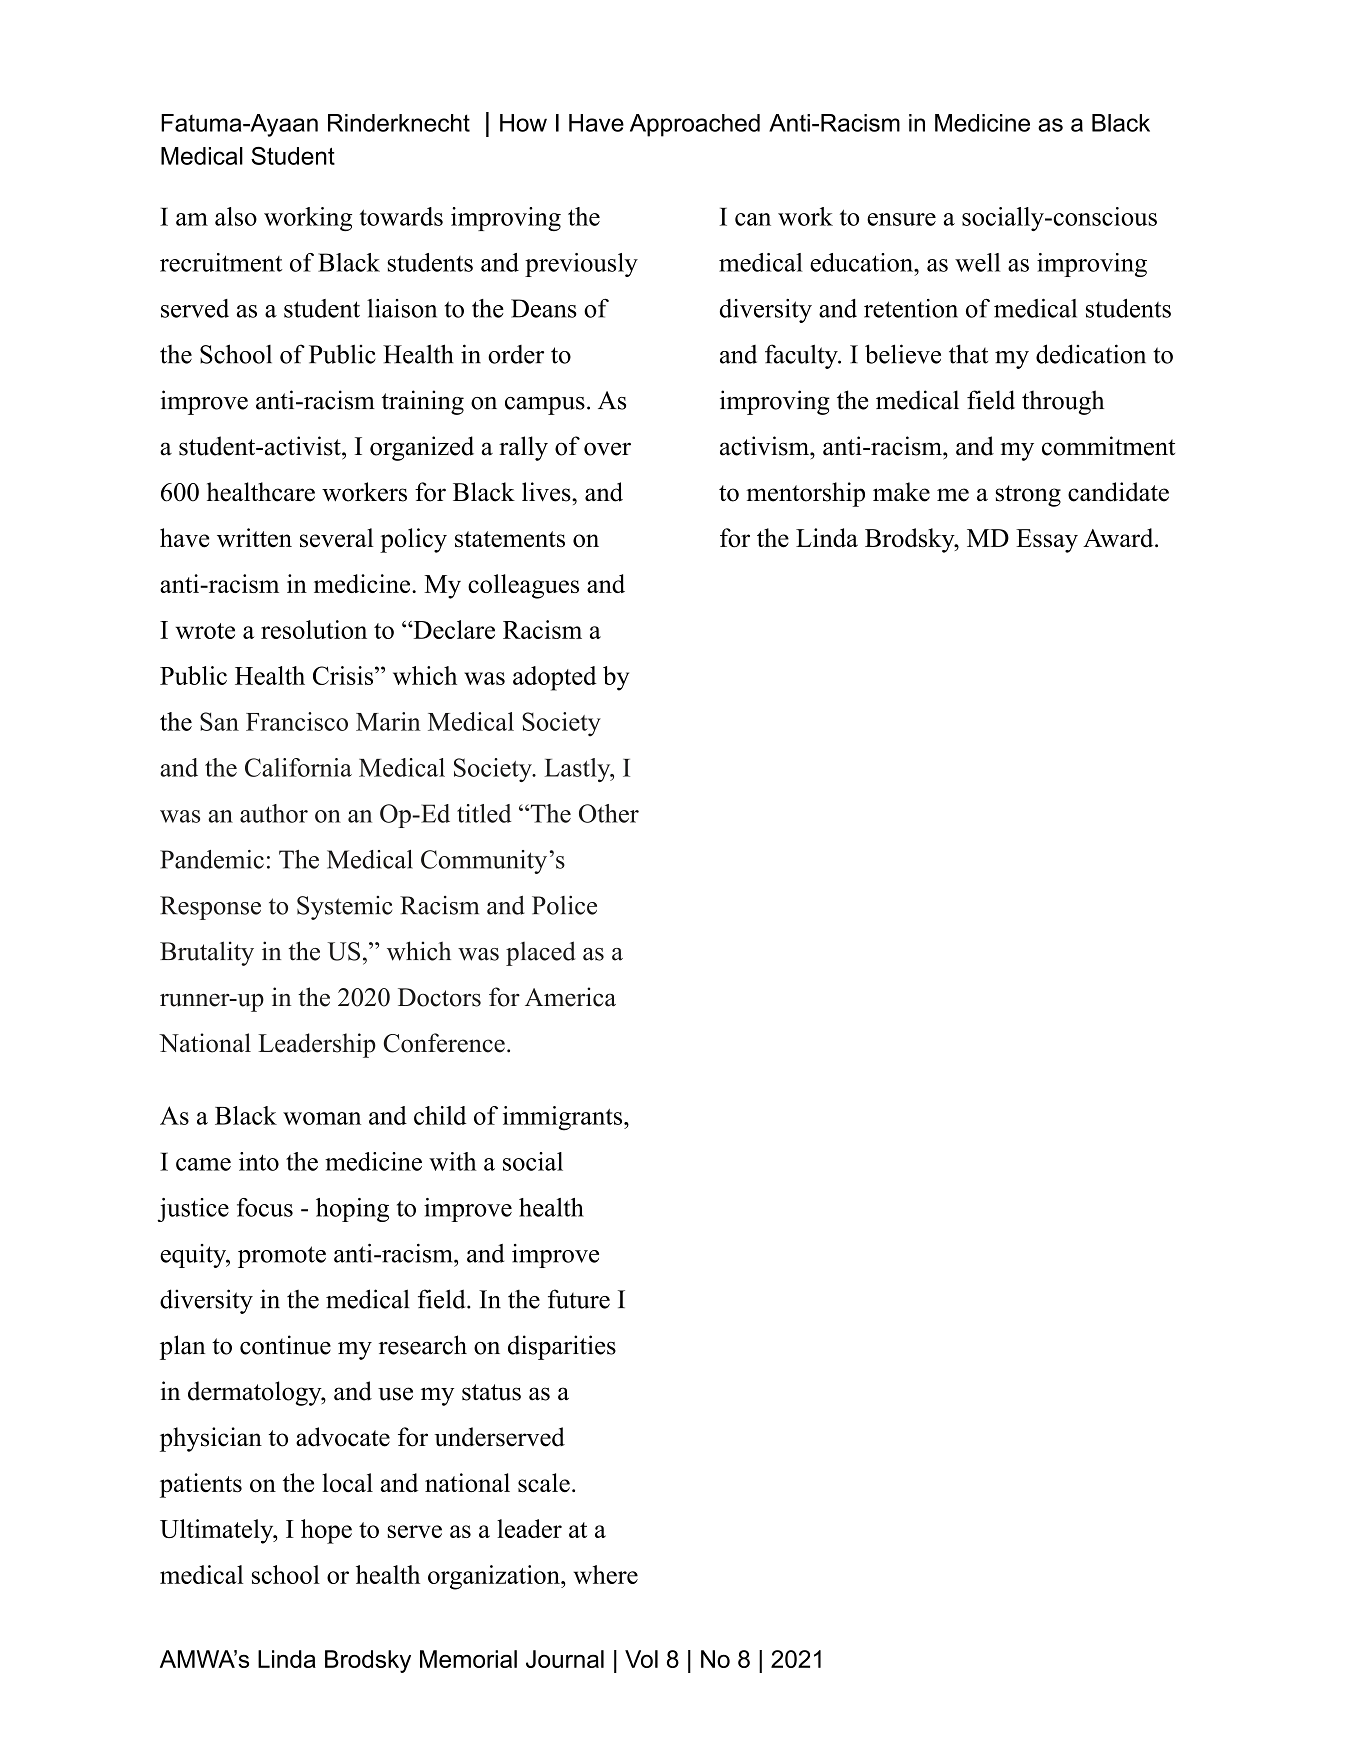  Describe the element at coordinates (977, 262) in the screenshot. I see `well` at that location.
